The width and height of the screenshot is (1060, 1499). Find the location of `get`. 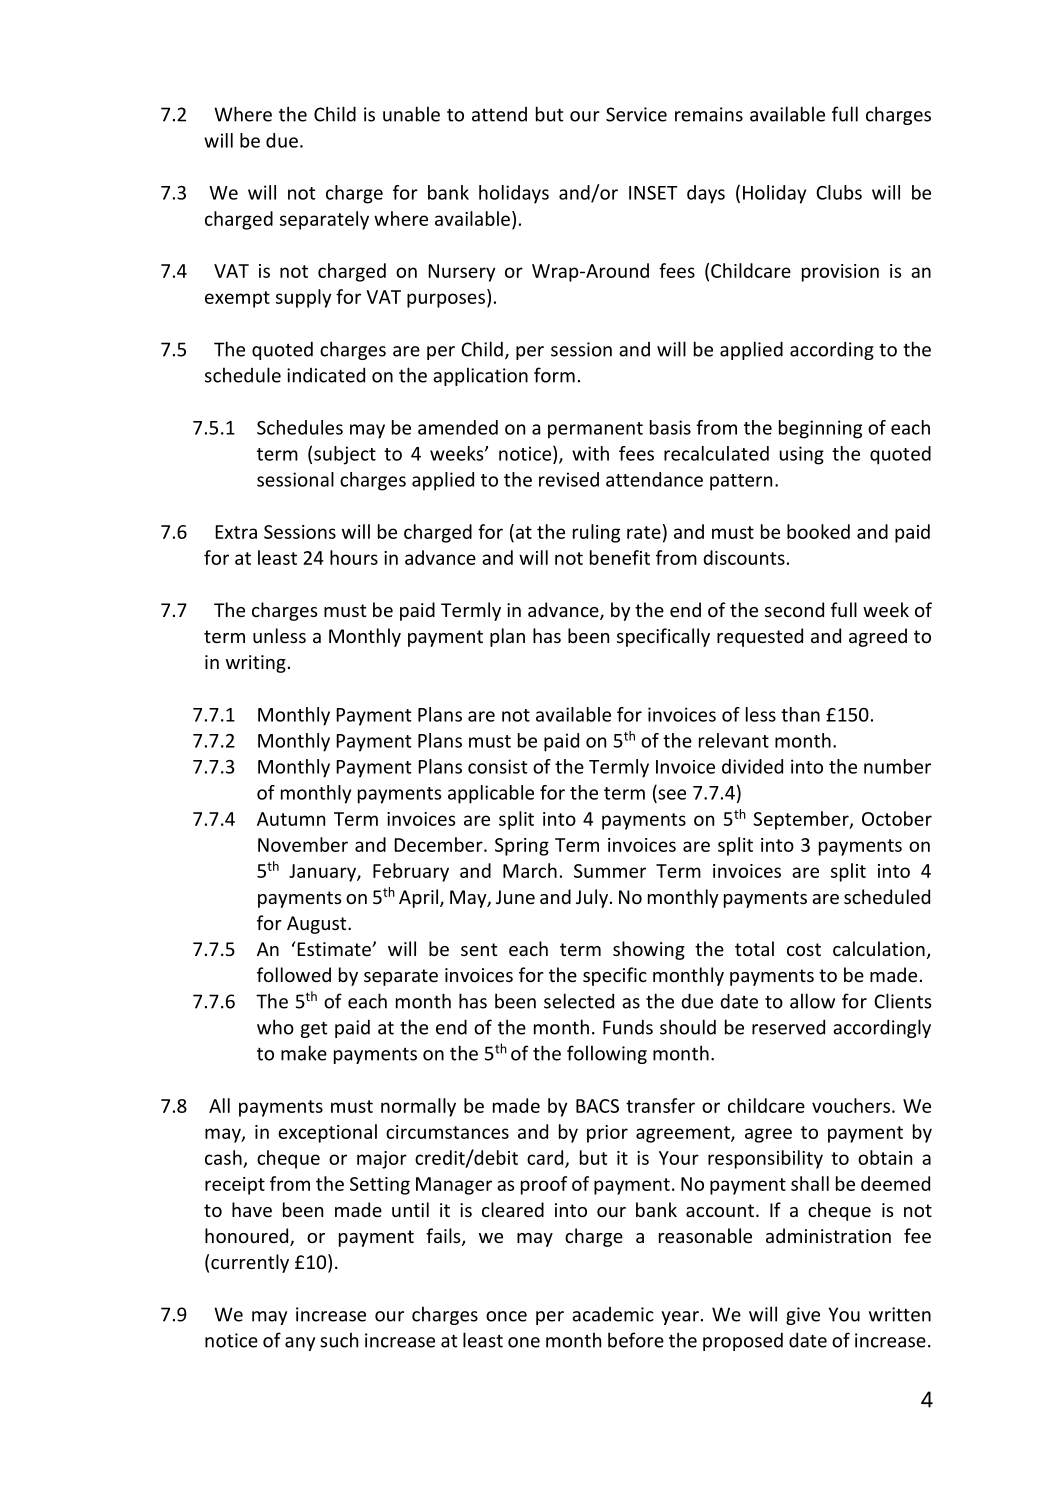

get is located at coordinates (314, 1029).
